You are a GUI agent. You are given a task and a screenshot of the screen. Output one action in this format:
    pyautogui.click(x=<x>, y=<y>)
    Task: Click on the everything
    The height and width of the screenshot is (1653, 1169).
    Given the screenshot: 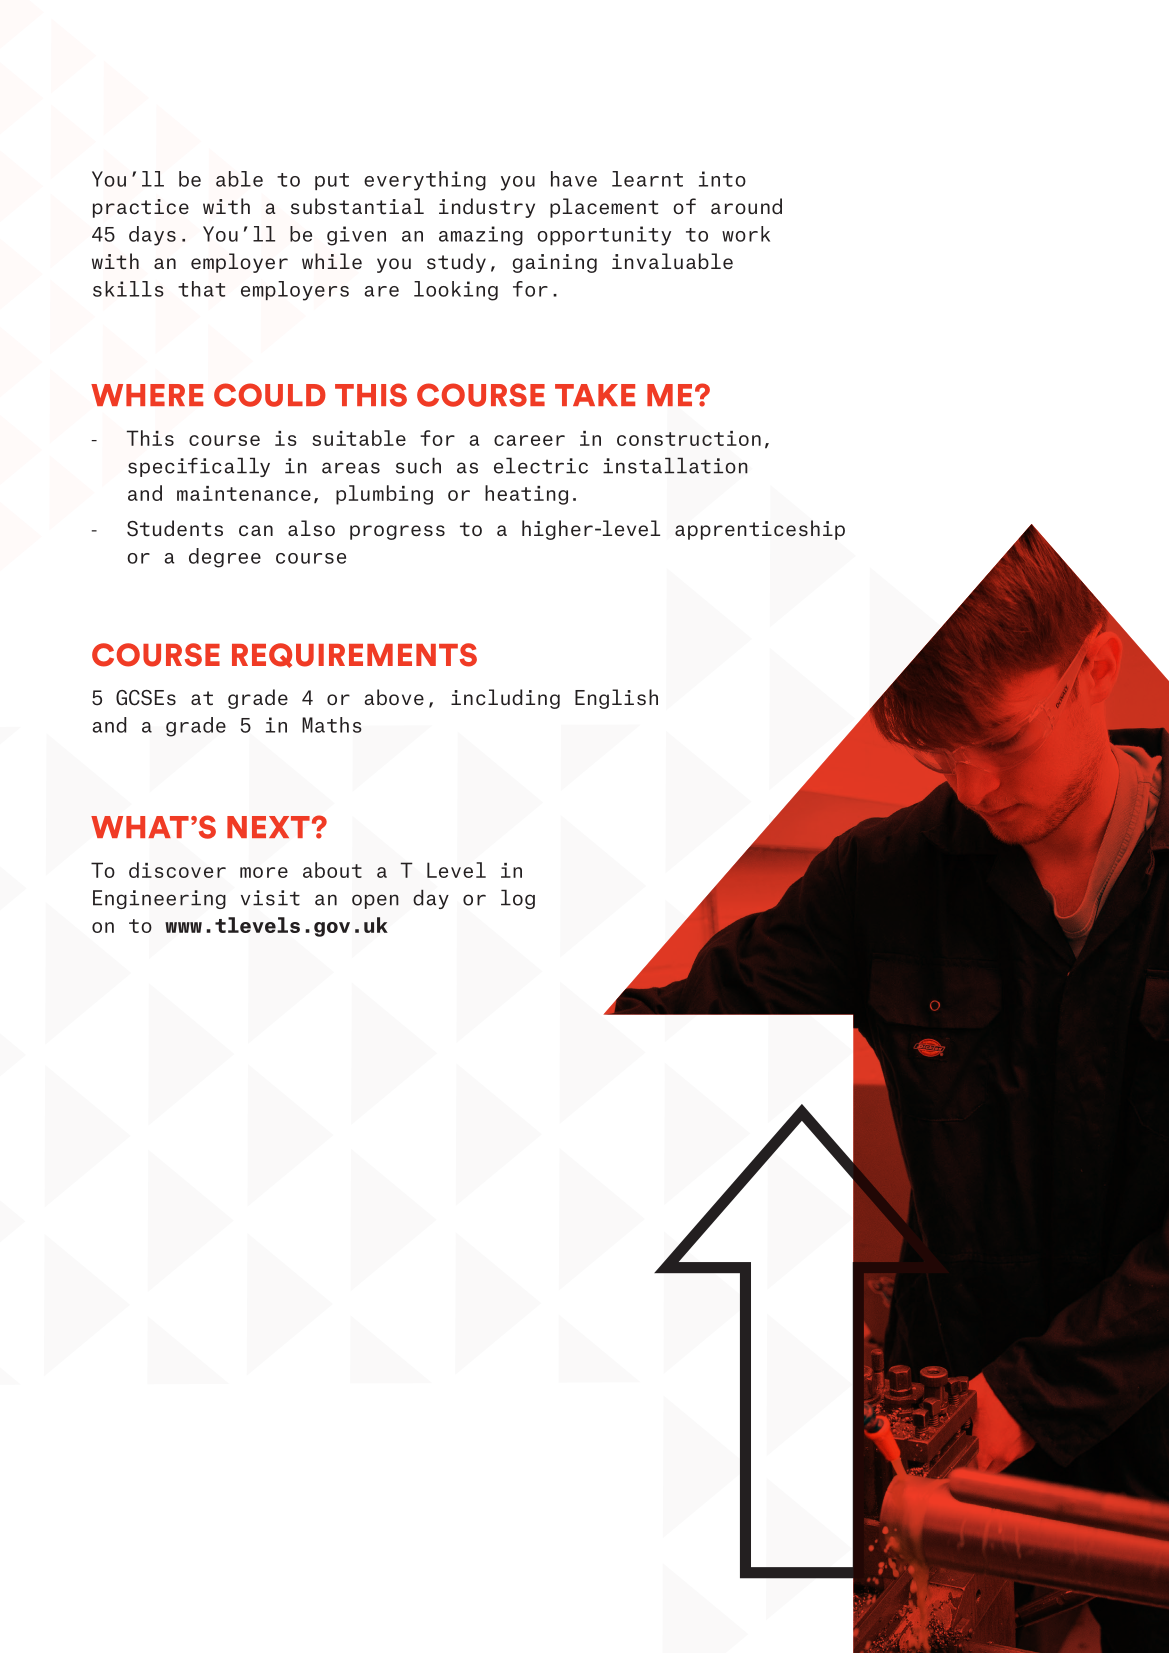 What is the action you would take?
    pyautogui.click(x=425, y=181)
